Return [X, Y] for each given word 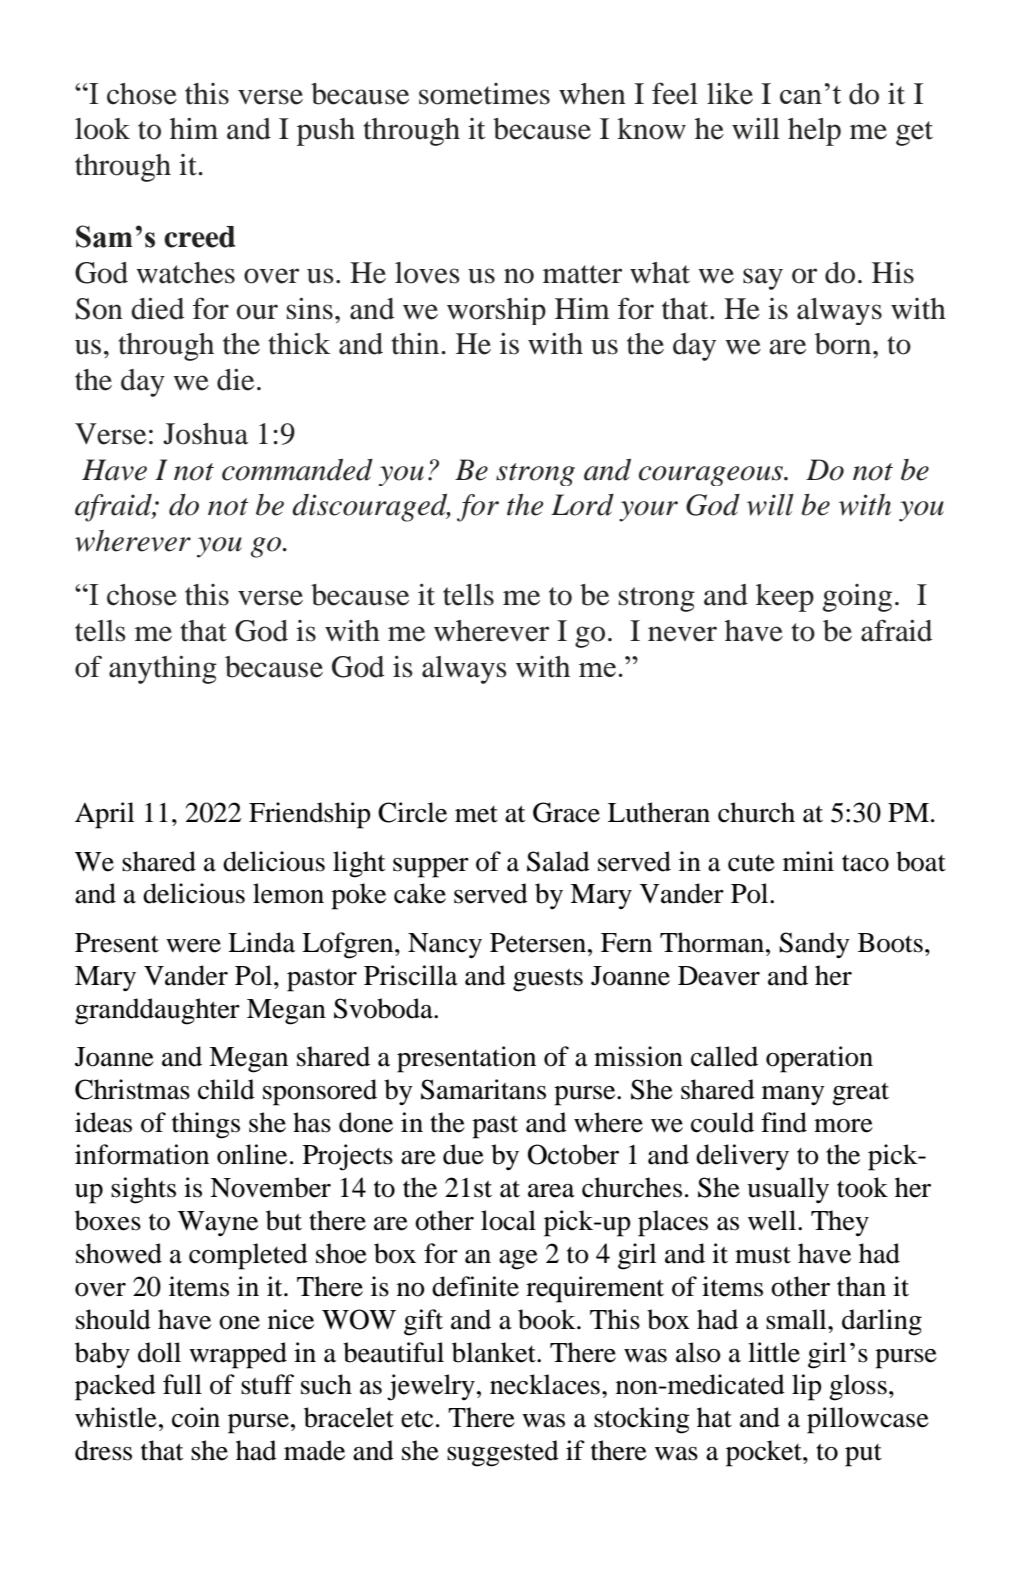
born [844, 344]
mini [808, 861]
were [193, 946]
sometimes [484, 94]
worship [496, 311]
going [857, 598]
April [104, 815]
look [102, 129]
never [682, 634]
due [463, 1154]
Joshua [205, 434]
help [814, 132]
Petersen [538, 943]
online [252, 1154]
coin [196, 1417]
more [843, 1126]
